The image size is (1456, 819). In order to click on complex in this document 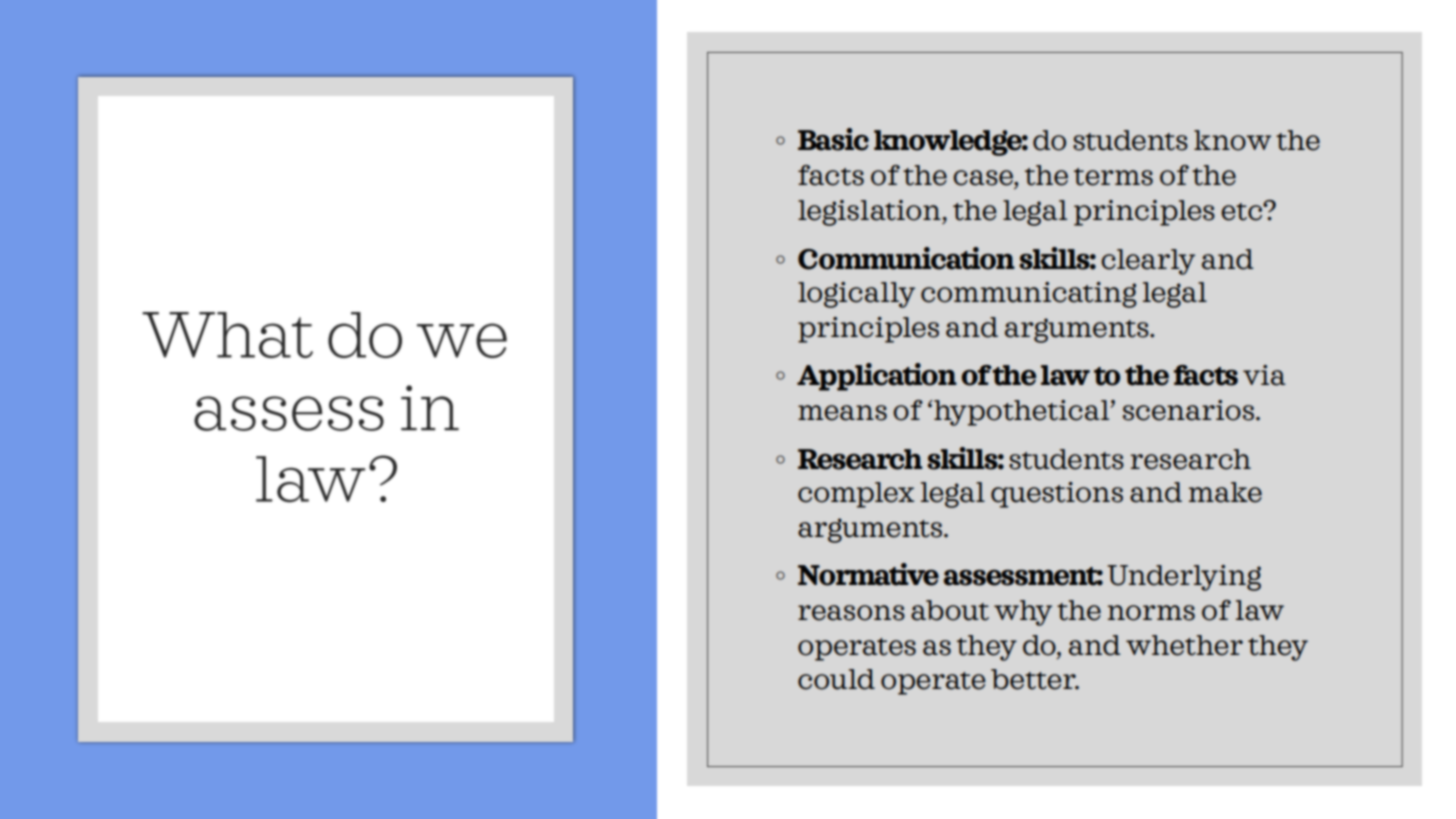, I will do `click(856, 495)`.
